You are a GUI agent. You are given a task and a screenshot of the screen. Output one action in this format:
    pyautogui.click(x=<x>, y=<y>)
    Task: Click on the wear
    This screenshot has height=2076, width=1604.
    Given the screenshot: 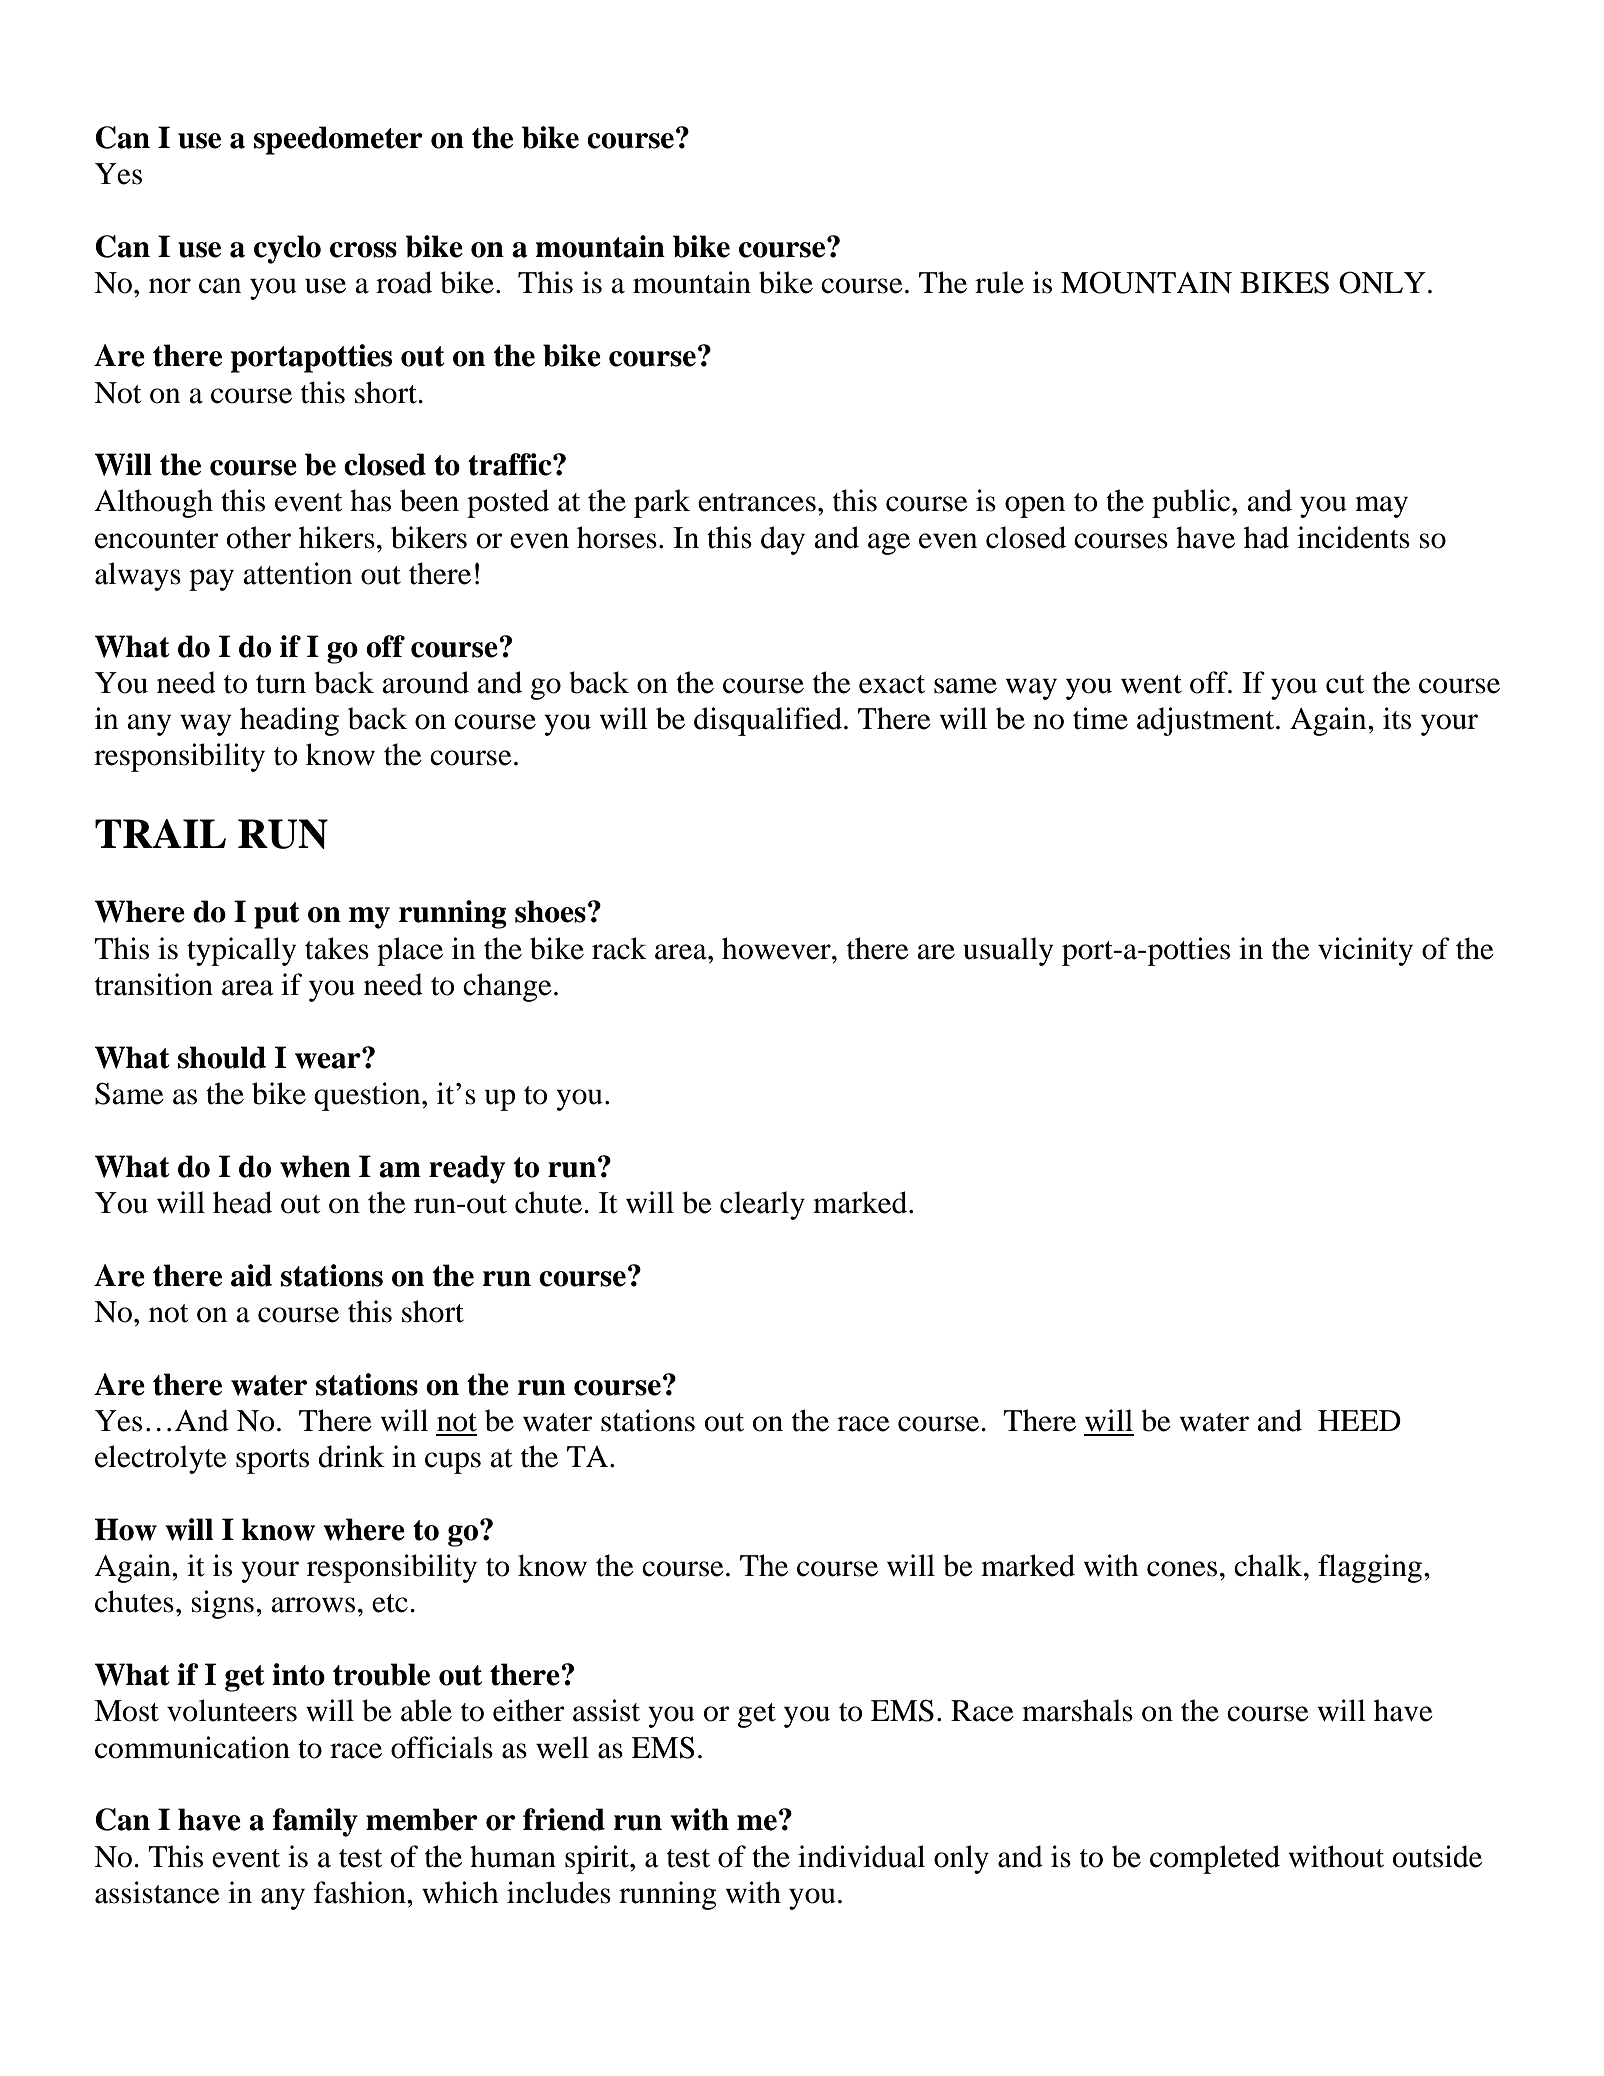 What is the action you would take?
    pyautogui.click(x=329, y=1059)
